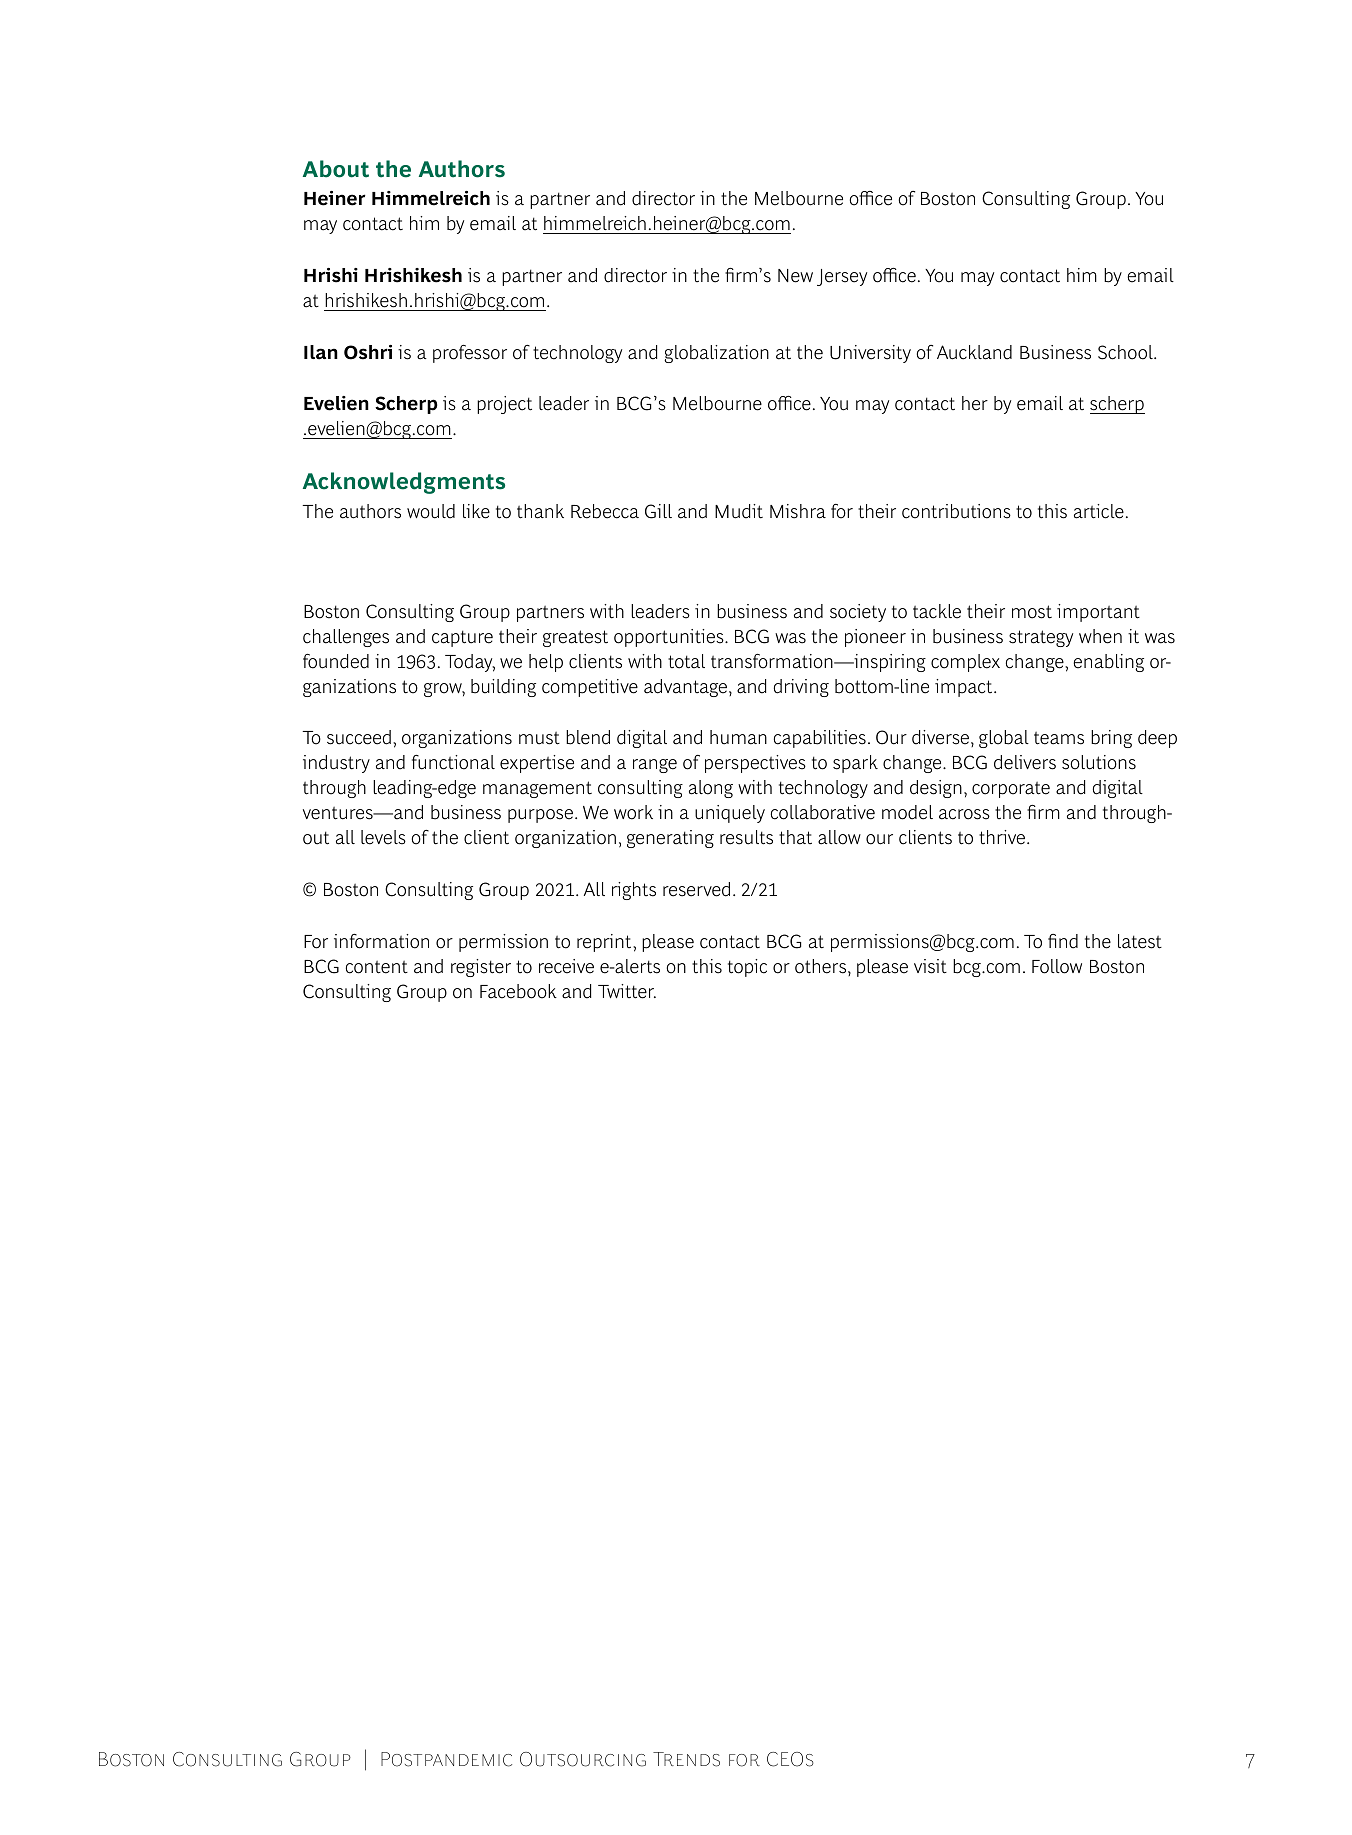 This screenshot has width=1352, height=1835. Describe the element at coordinates (518, 991) in the screenshot. I see `Facebook` at that location.
